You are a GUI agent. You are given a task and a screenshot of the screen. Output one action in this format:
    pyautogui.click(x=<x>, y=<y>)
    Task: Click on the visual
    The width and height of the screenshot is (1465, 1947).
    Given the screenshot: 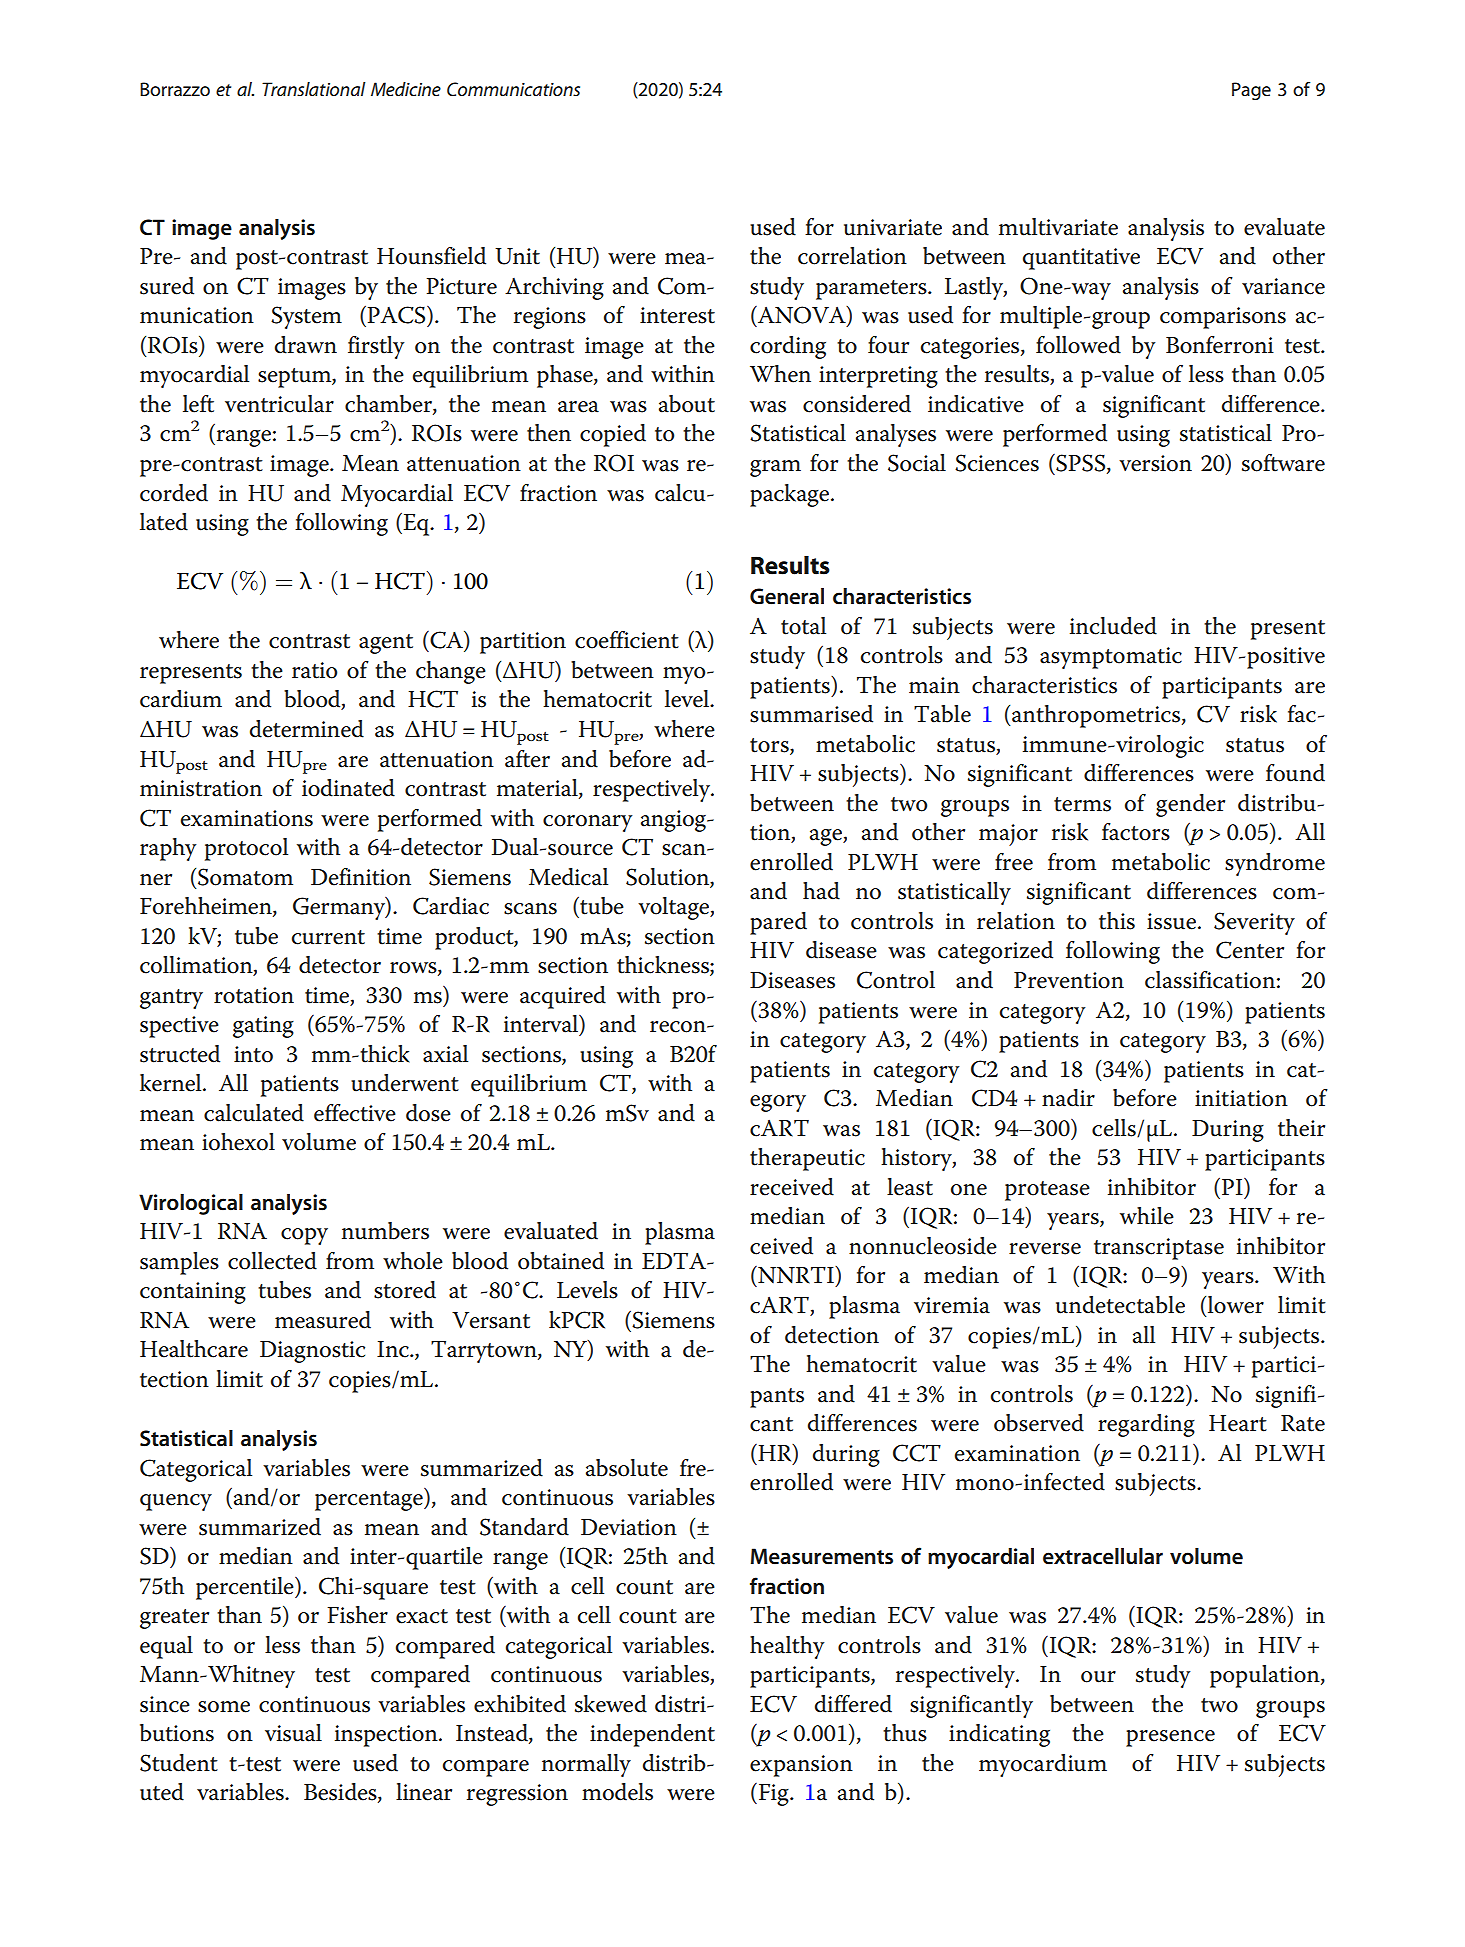 What is the action you would take?
    pyautogui.click(x=293, y=1733)
